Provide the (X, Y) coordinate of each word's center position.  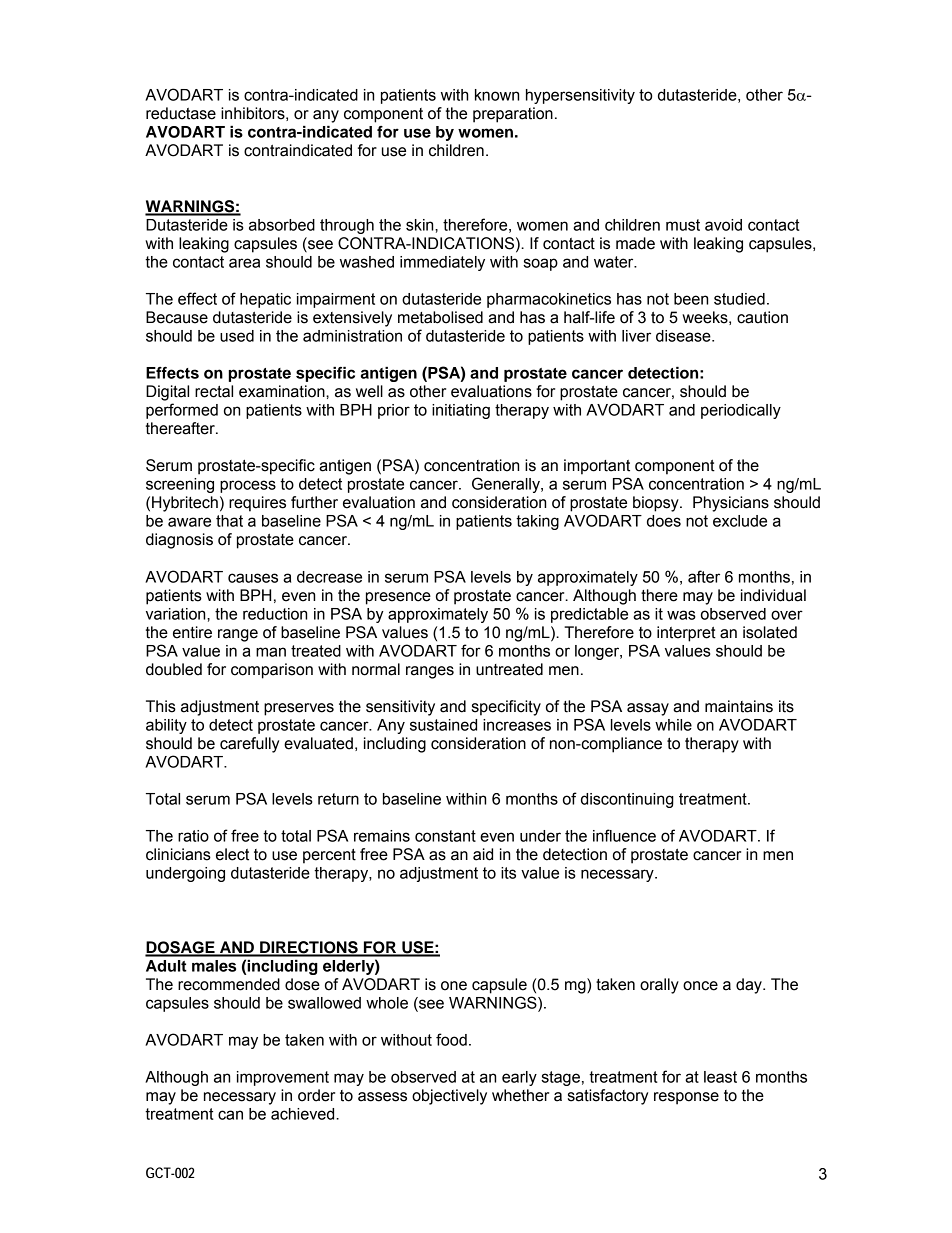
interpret (686, 634)
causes (253, 578)
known (497, 95)
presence (398, 598)
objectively (449, 1097)
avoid (723, 225)
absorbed (282, 225)
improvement (283, 1078)
